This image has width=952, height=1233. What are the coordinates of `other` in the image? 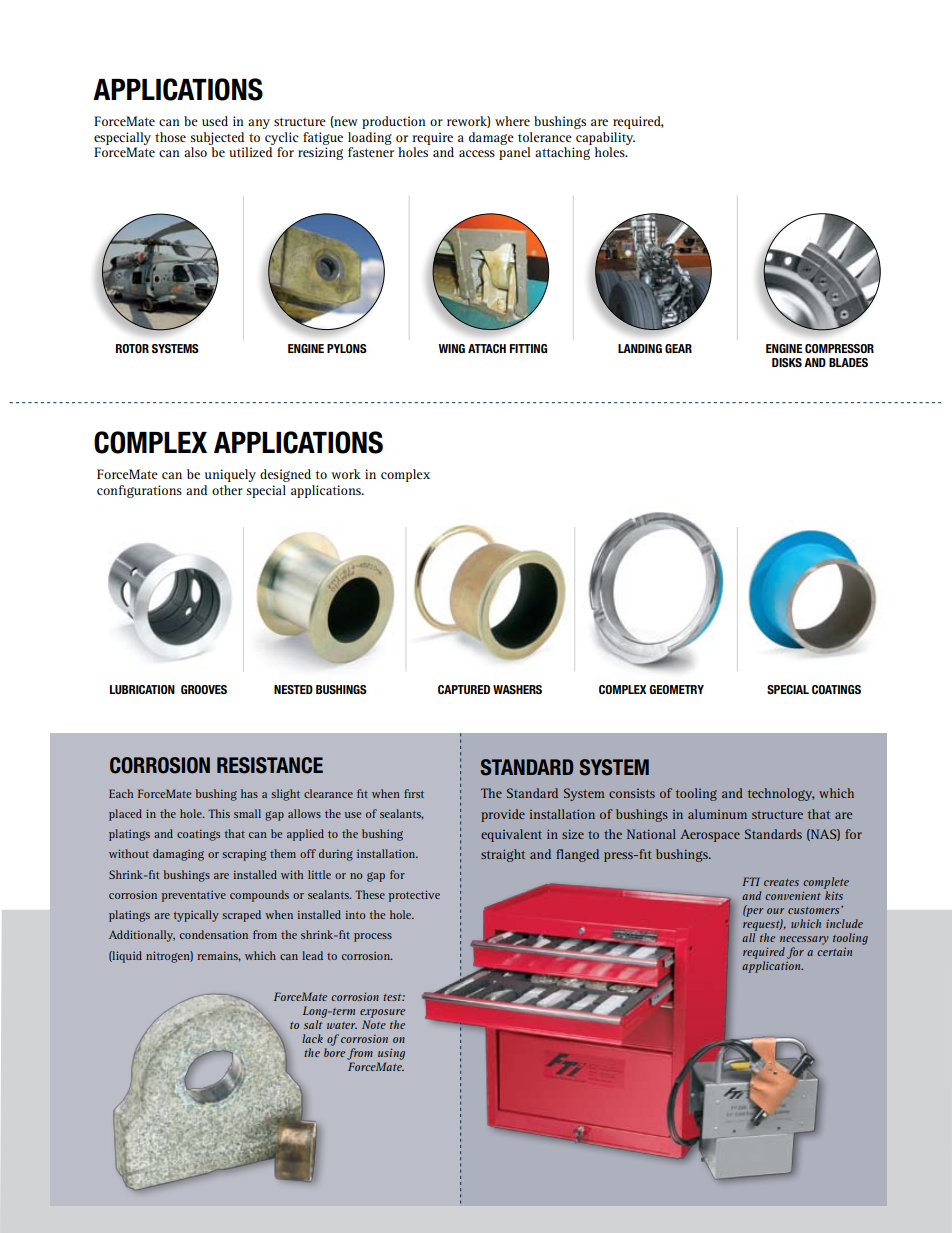 It's located at (227, 490).
